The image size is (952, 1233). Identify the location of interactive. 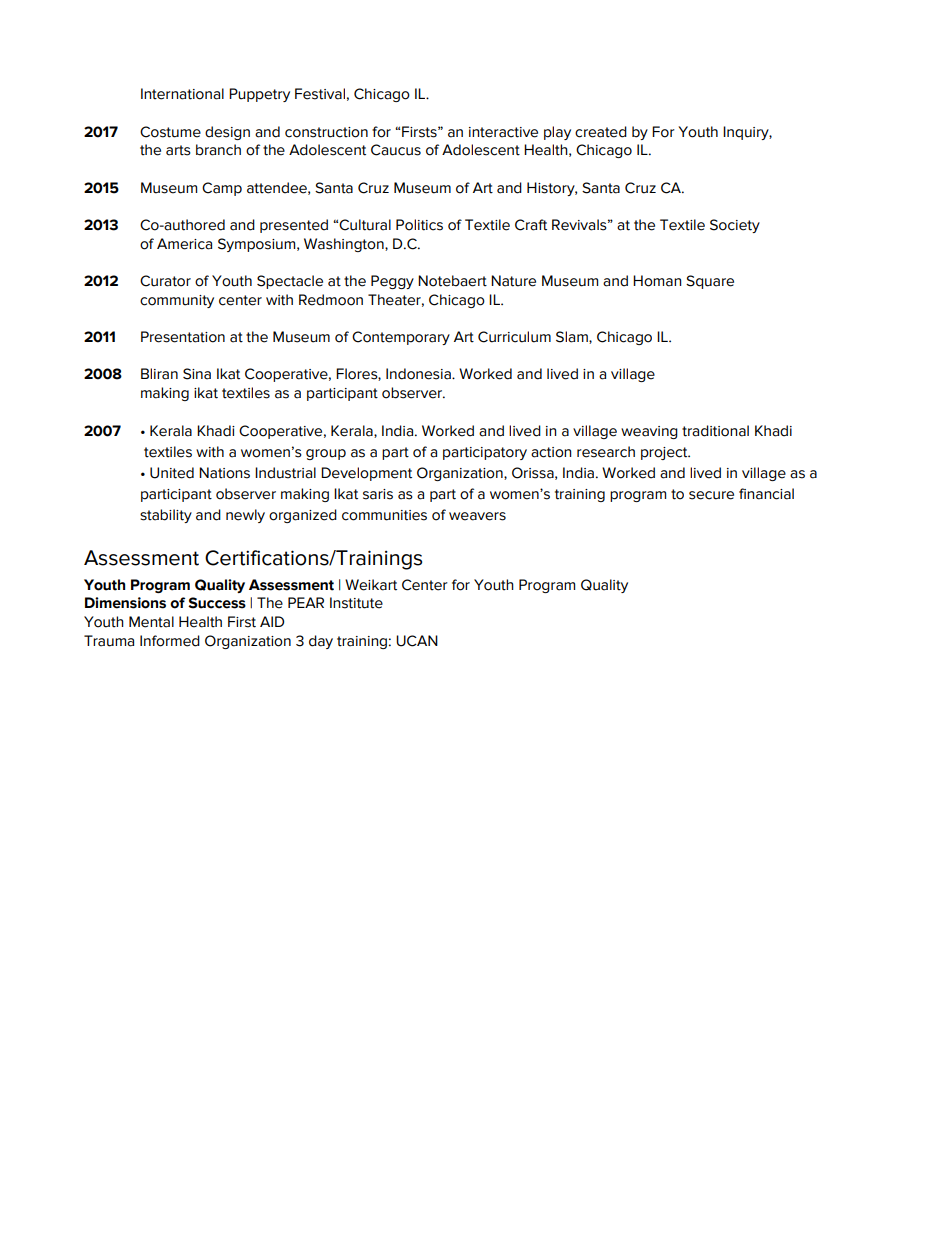
(503, 132).
